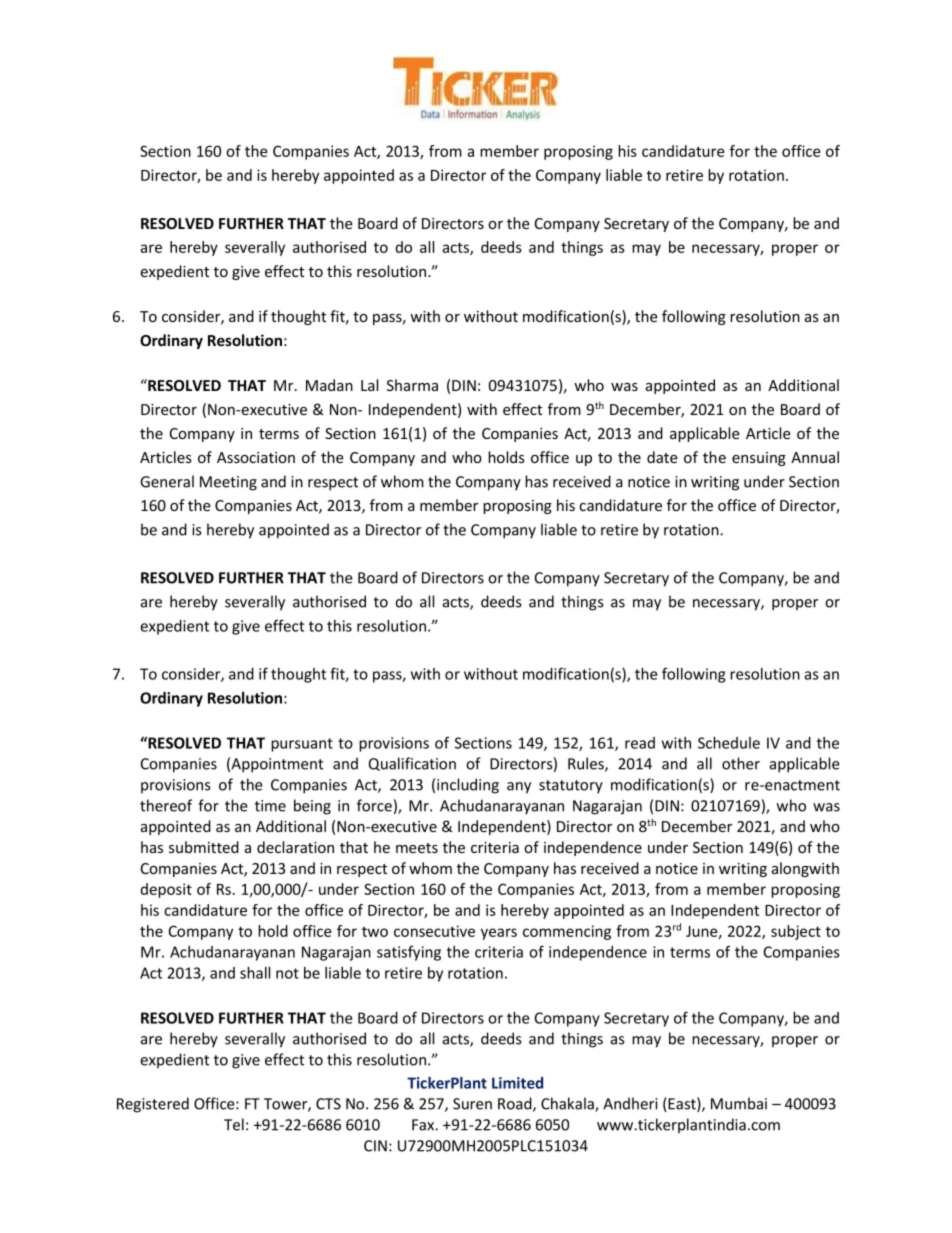 The image size is (952, 1233). What do you see at coordinates (815, 457) in the screenshot?
I see `Annual` at bounding box center [815, 457].
